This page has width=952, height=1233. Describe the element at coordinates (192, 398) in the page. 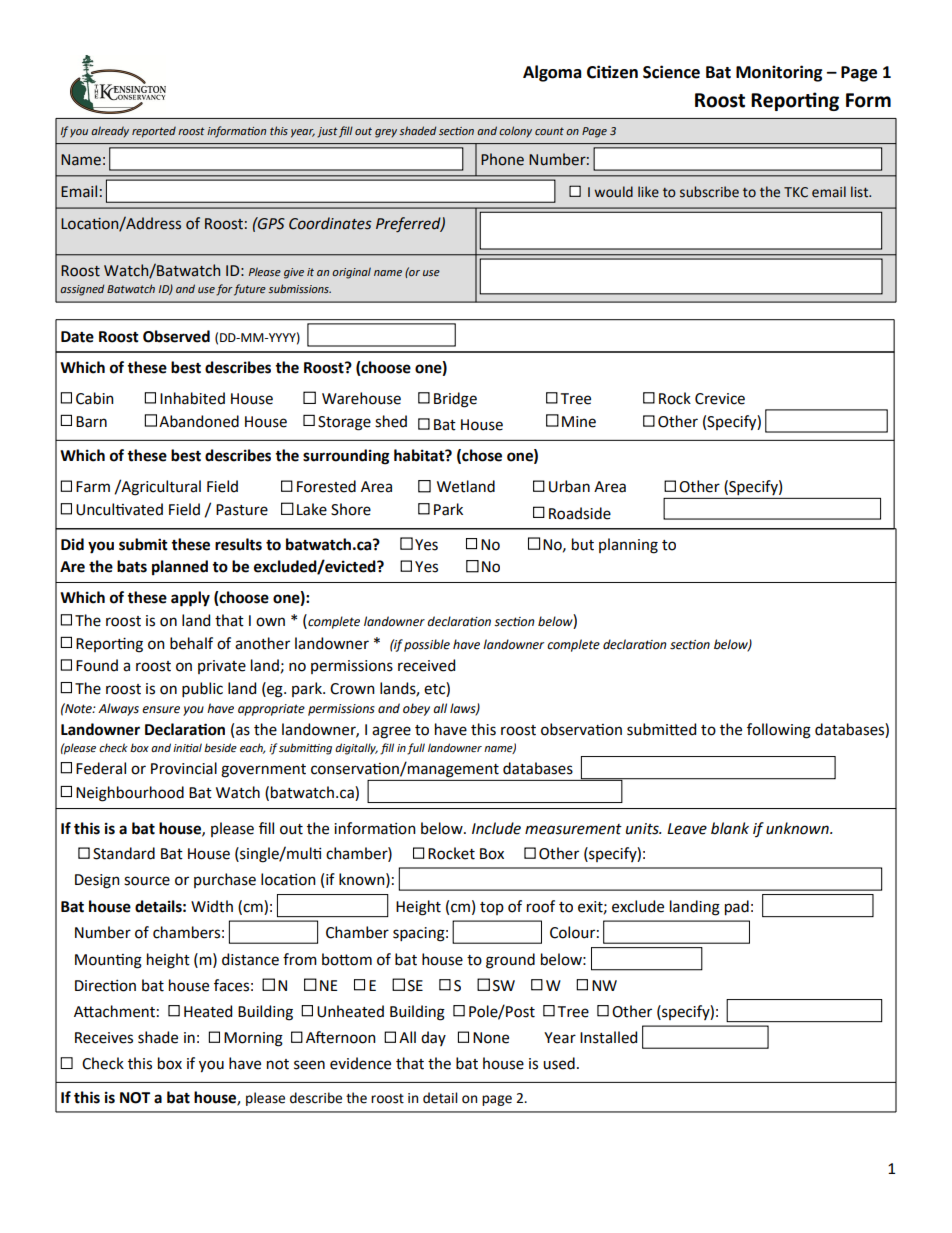

I see `Inhabited` at that location.
